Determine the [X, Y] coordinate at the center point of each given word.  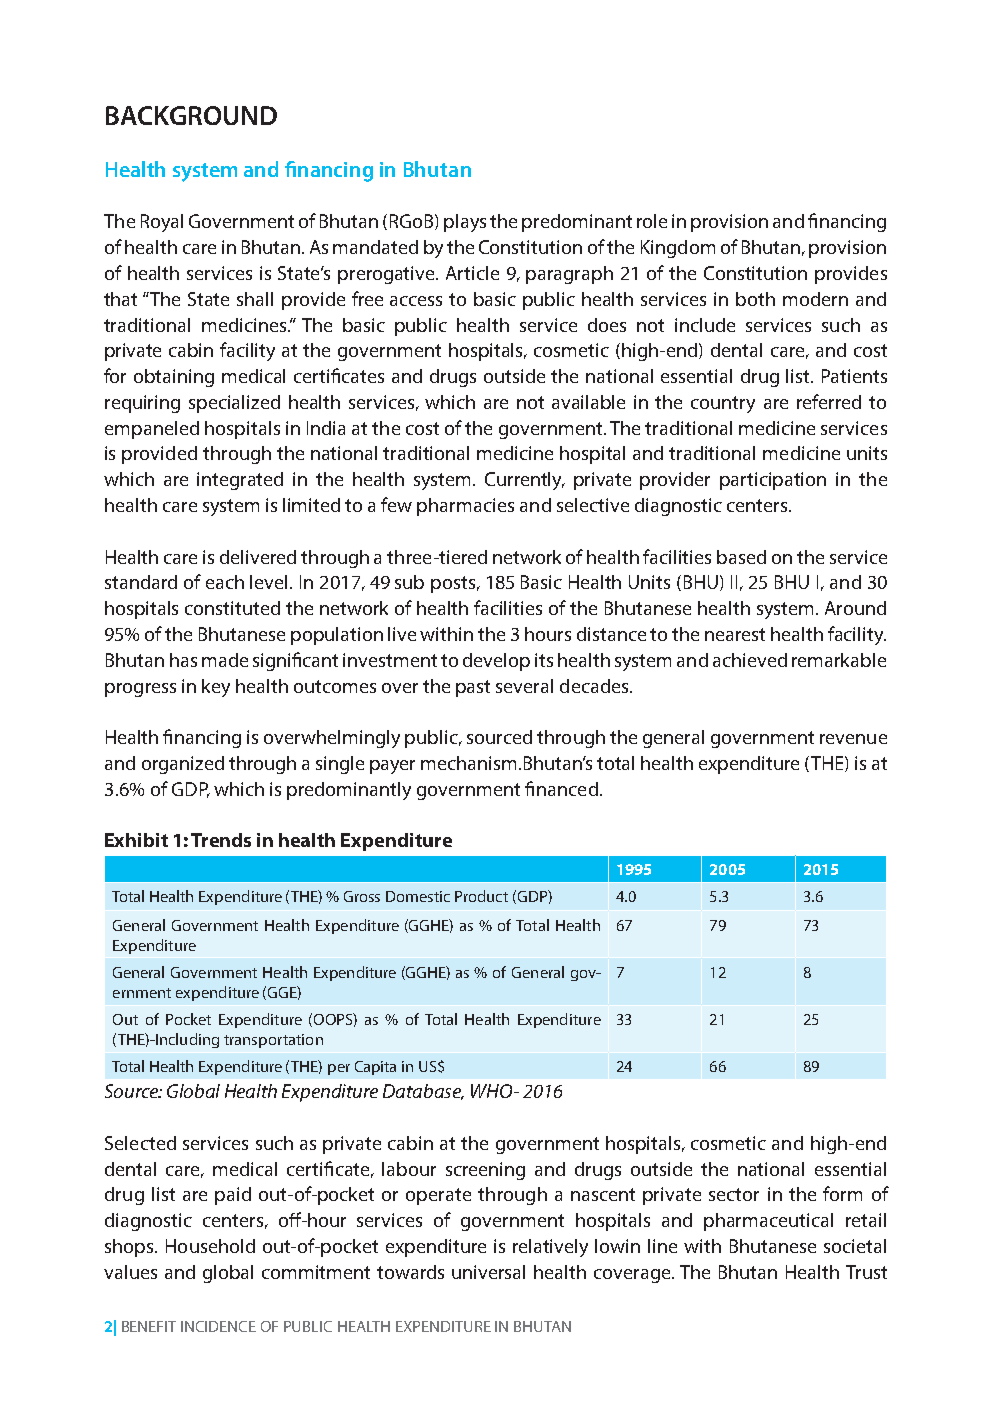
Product [481, 896]
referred [829, 401]
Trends [221, 840]
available [588, 402]
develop [496, 662]
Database [423, 1092]
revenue [853, 739]
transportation [273, 1041]
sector [734, 1194]
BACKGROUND [191, 115]
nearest [735, 634]
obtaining [174, 378]
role [652, 221]
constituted [232, 608]
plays [465, 223]
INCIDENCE [218, 1326]
